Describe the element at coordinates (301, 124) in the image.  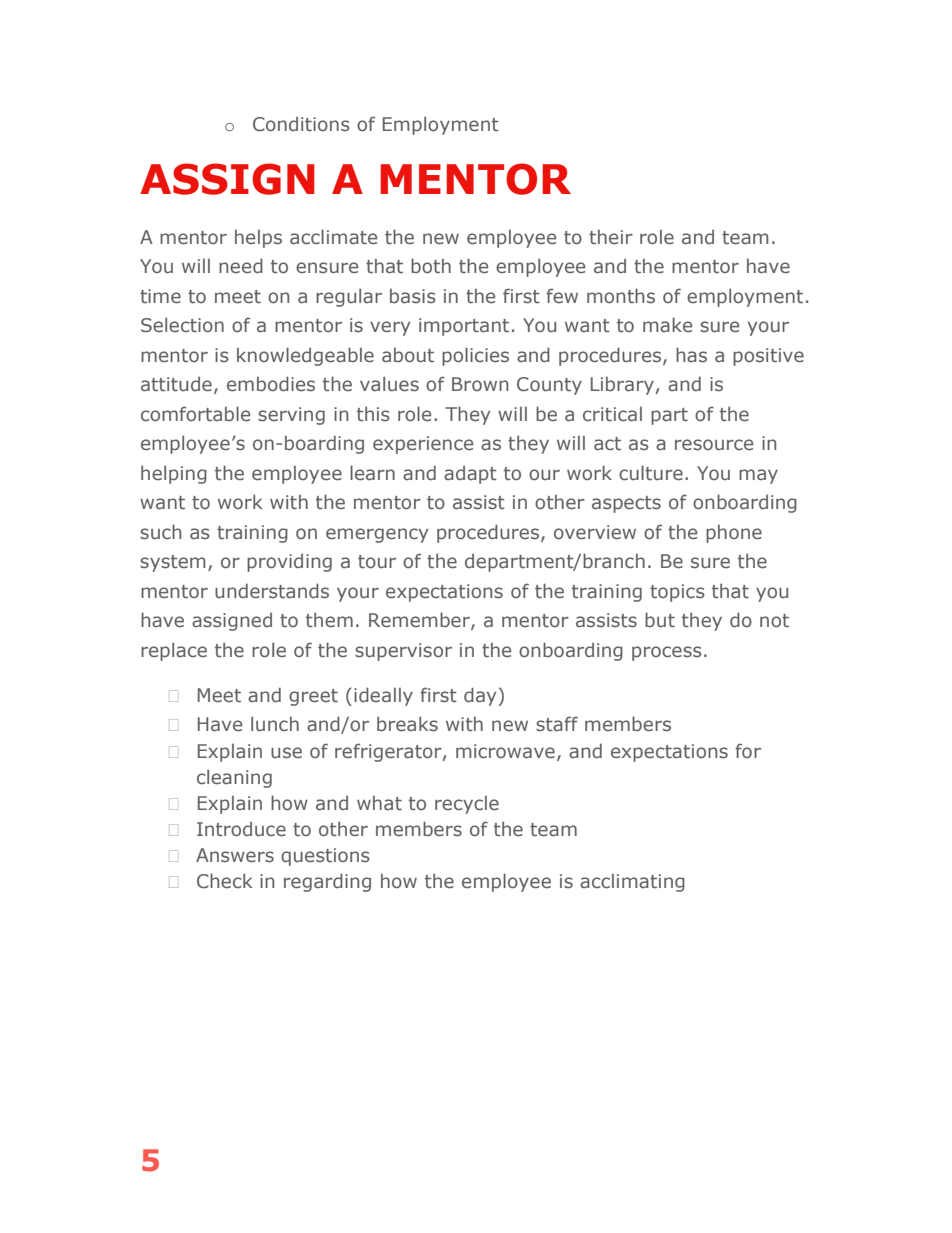
I see `Conditions` at that location.
